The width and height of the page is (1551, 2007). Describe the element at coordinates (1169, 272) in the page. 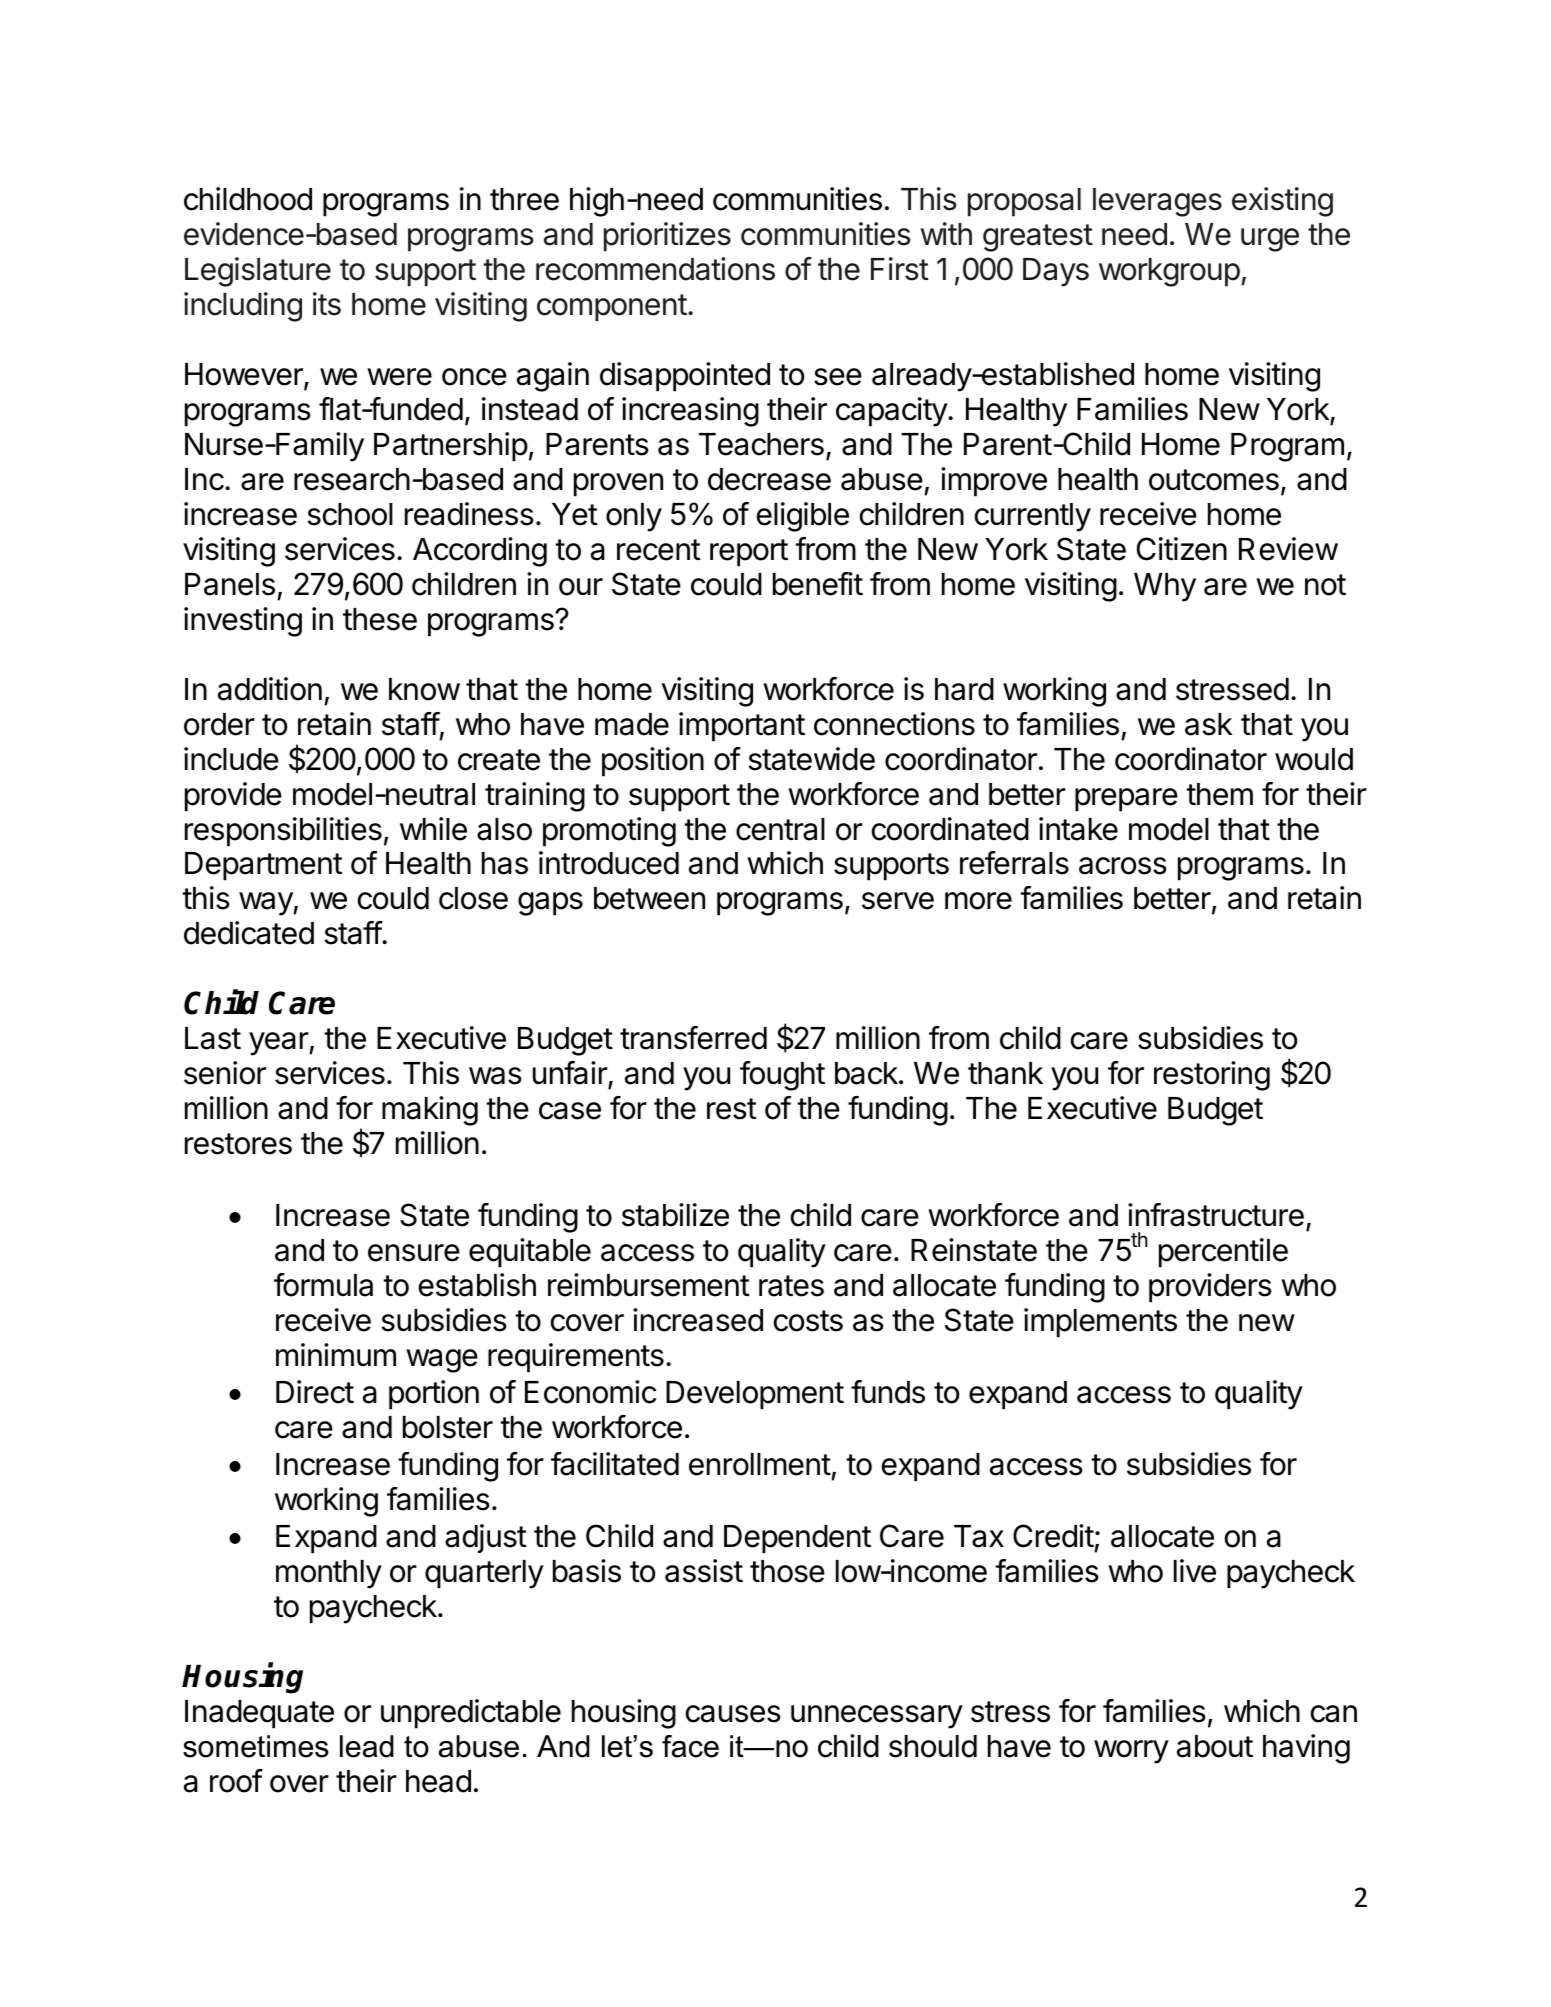

I see `workgroup` at that location.
